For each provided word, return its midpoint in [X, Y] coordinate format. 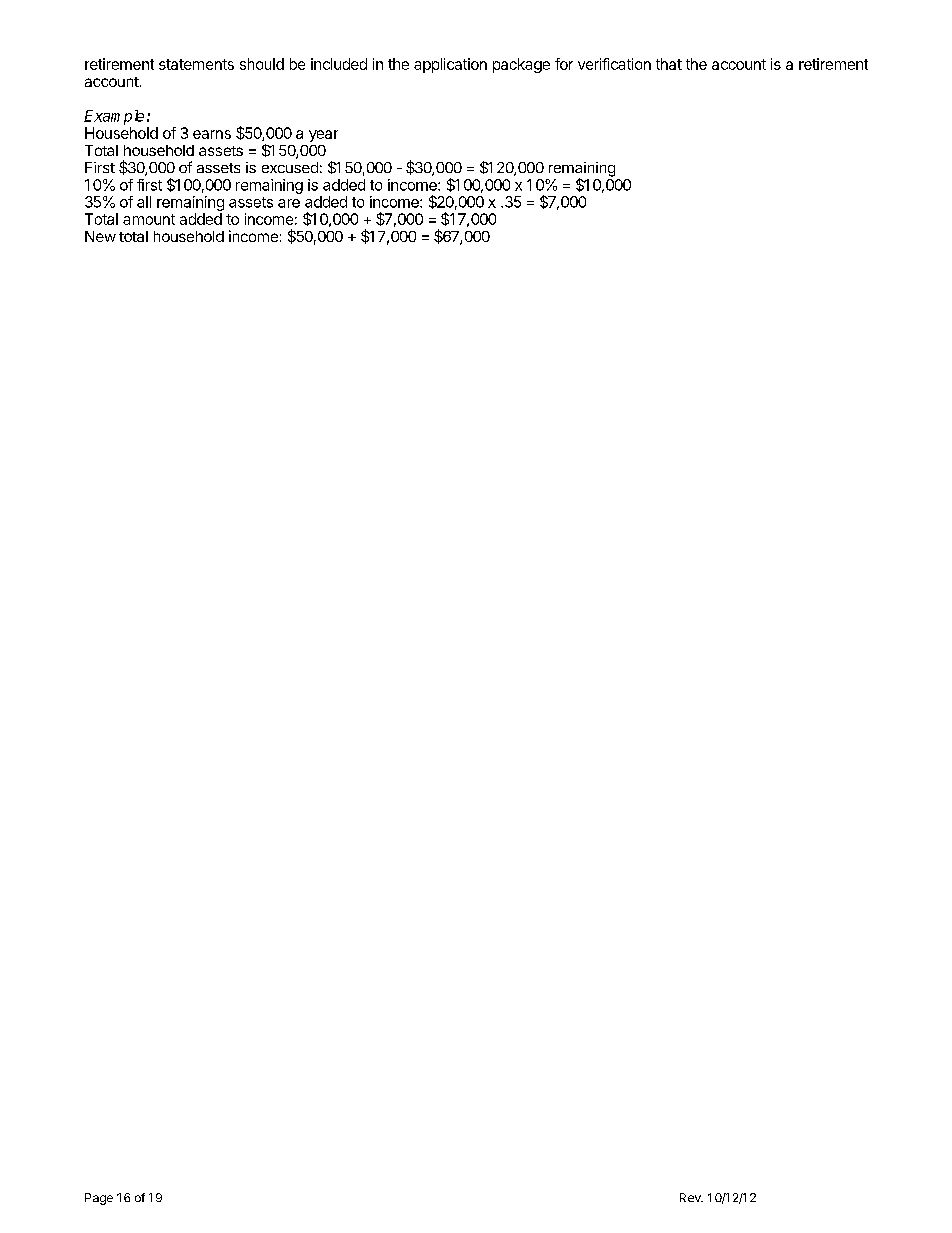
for [564, 64]
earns [212, 134]
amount [149, 219]
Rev [691, 1197]
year [323, 136]
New [100, 236]
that [669, 64]
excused [290, 167]
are [289, 203]
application [450, 65]
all [144, 202]
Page [99, 1199]
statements [196, 64]
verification [614, 64]
